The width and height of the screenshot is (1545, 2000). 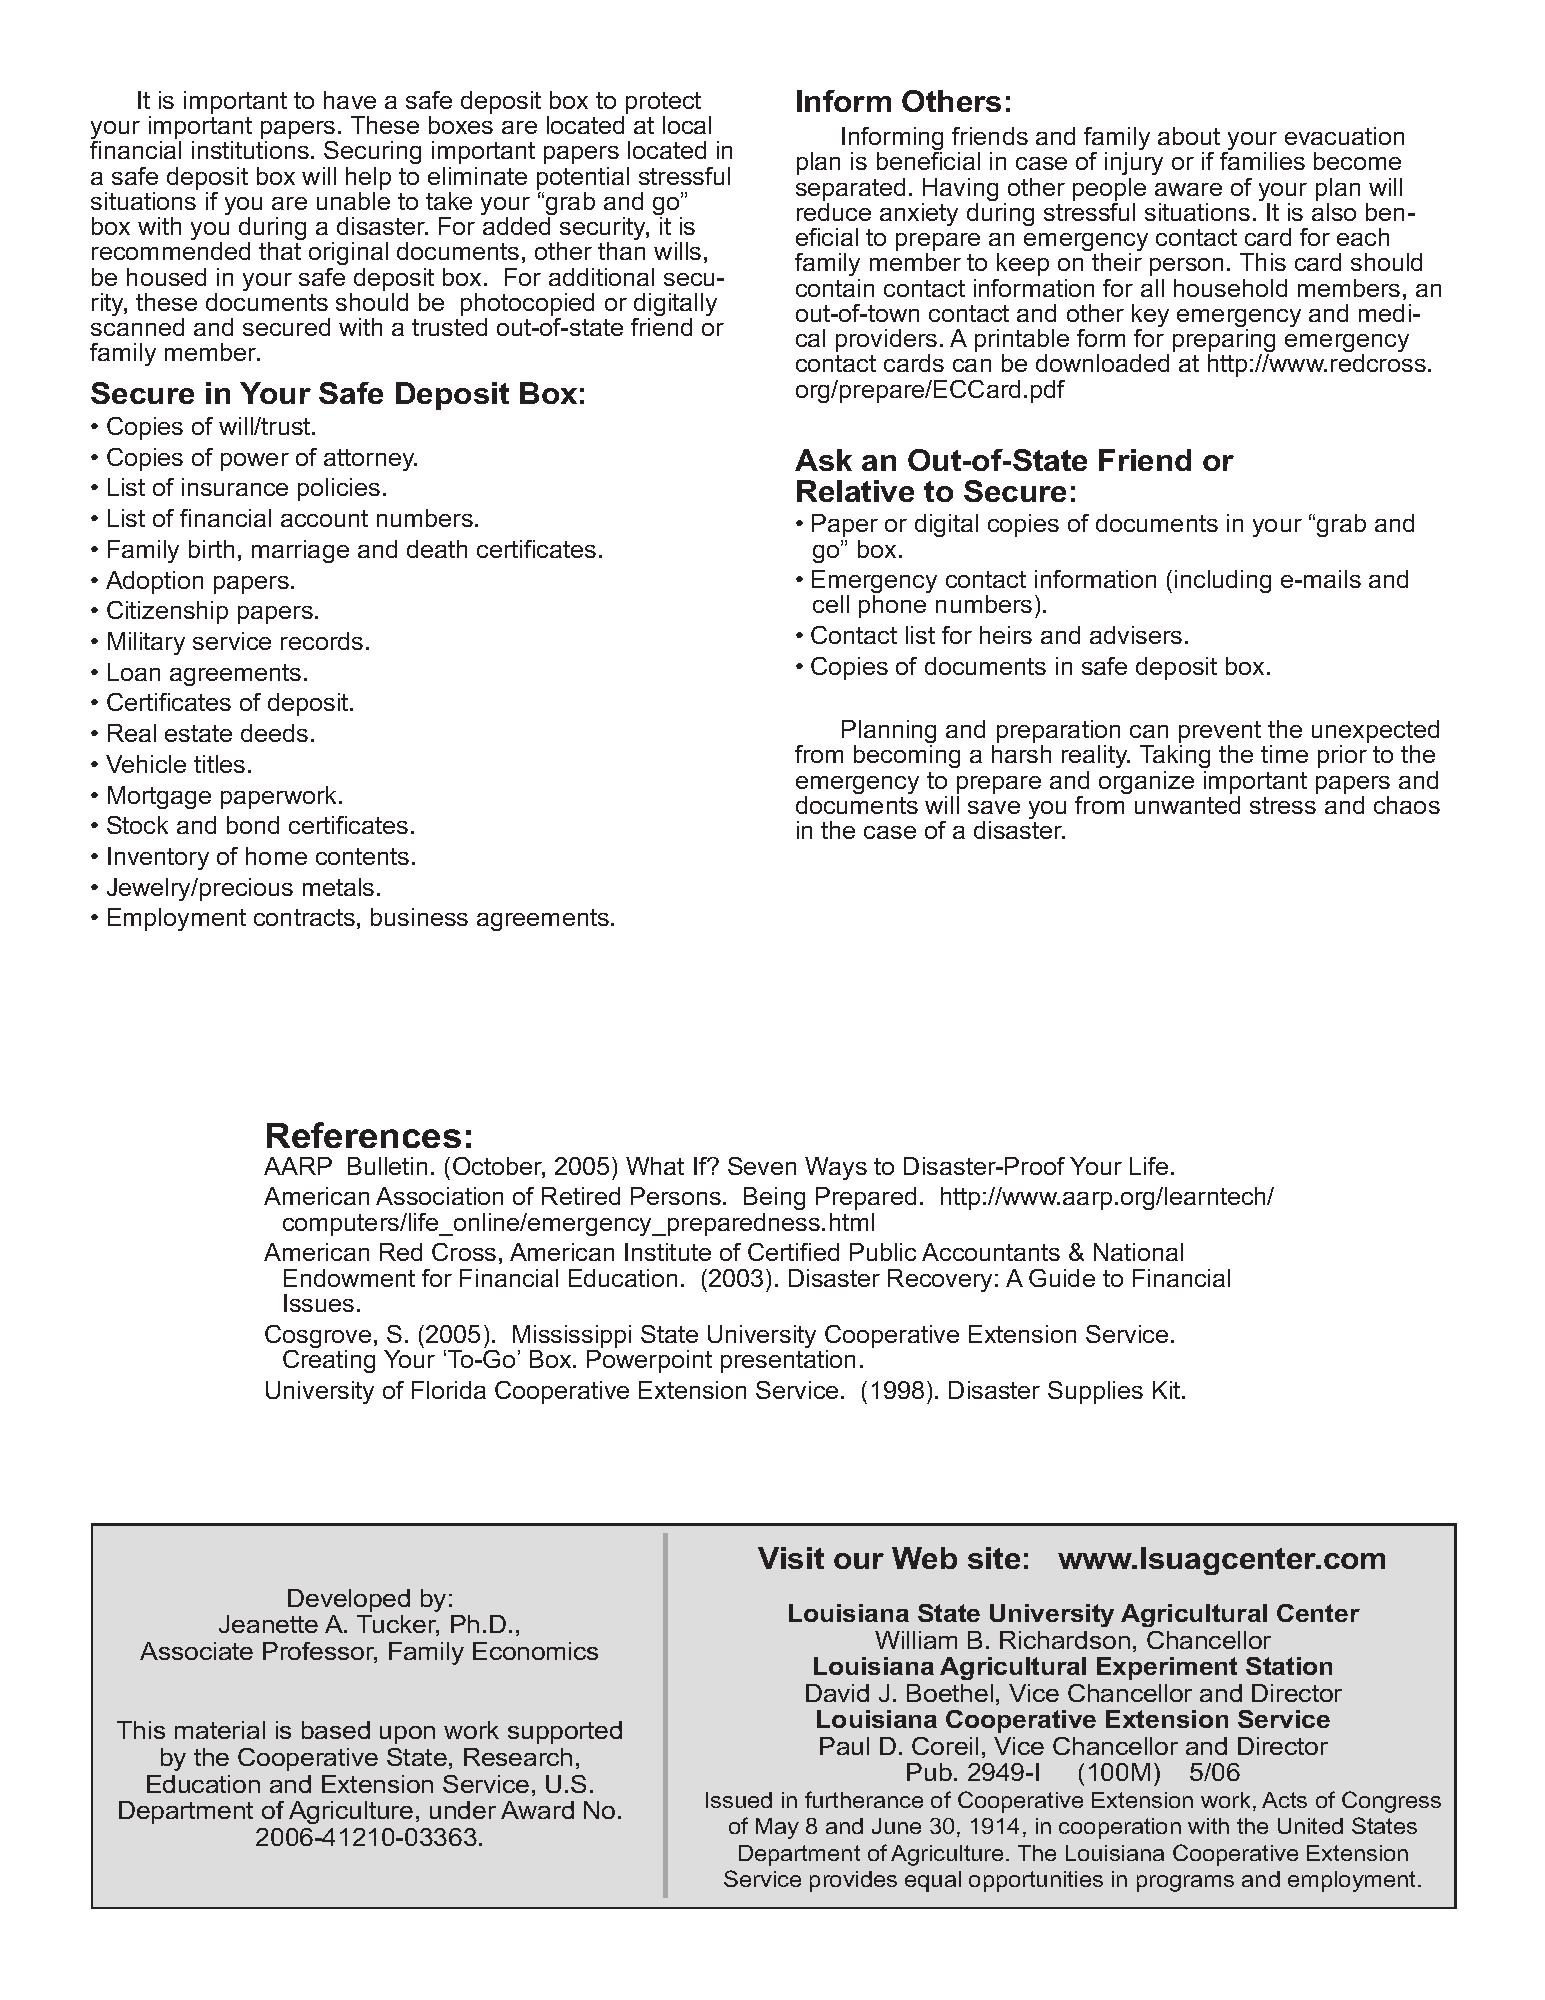 I want to click on institutions, so click(x=250, y=150).
